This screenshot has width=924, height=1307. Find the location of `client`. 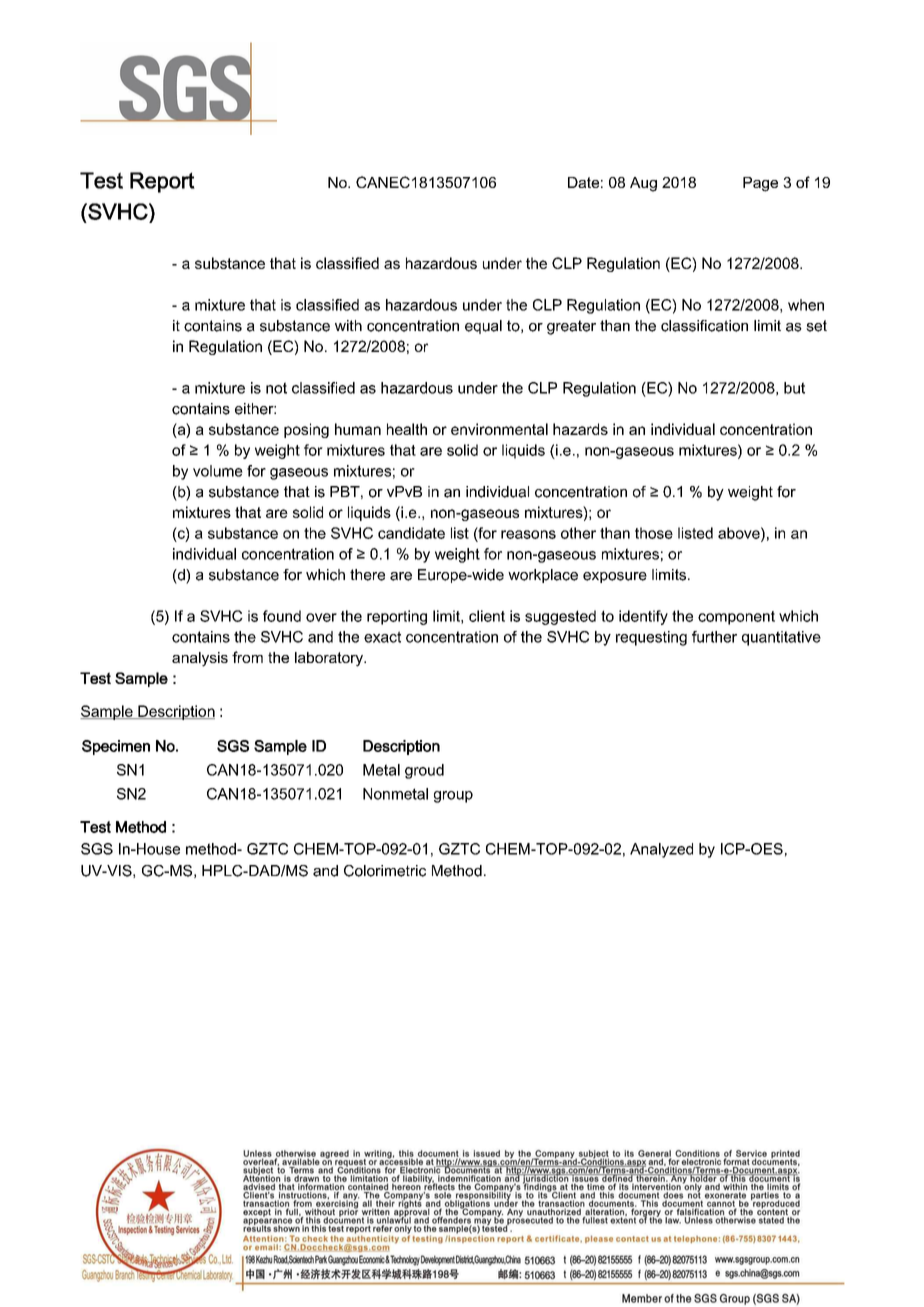

client is located at coordinates (487, 616).
